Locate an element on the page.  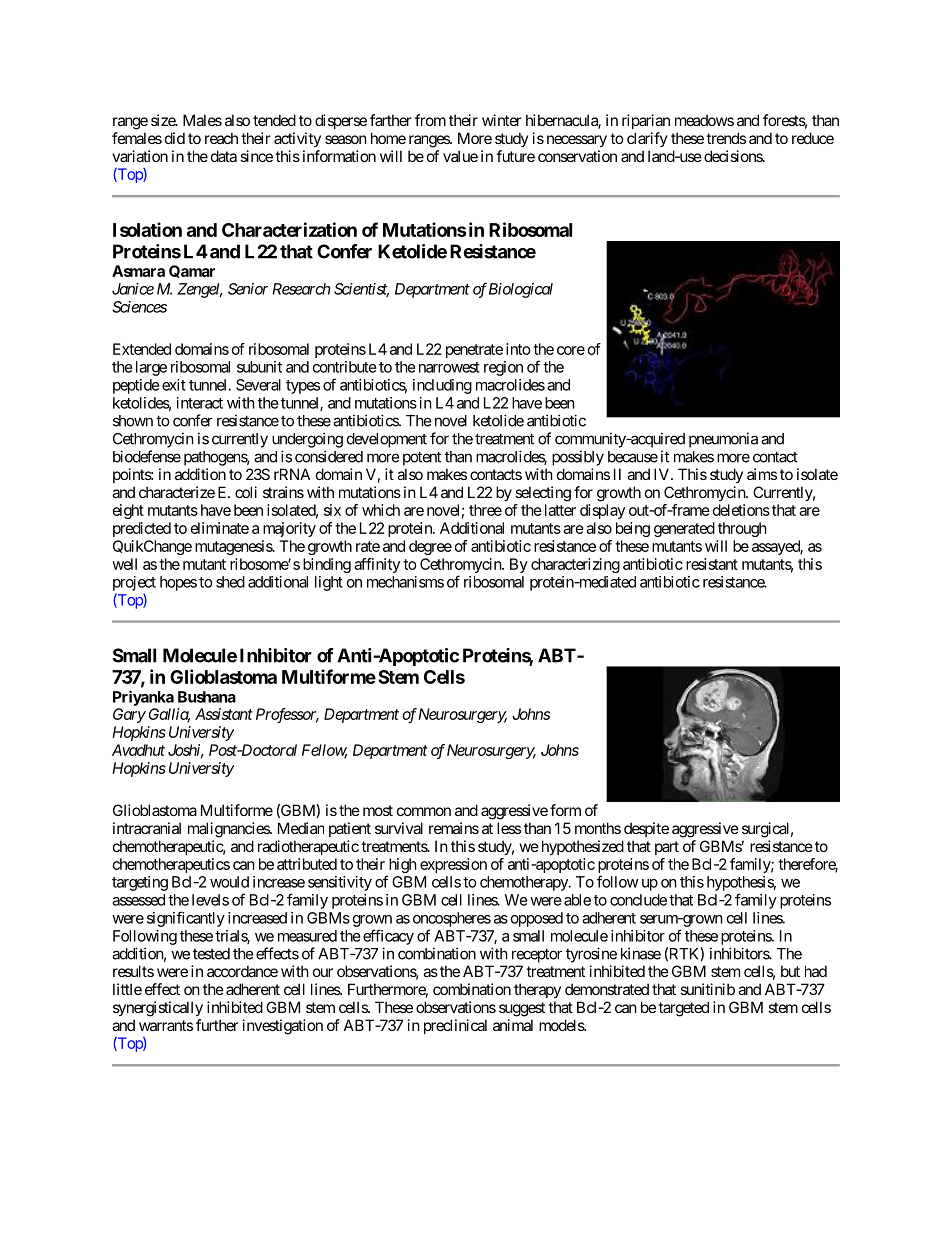
aims is located at coordinates (762, 474).
